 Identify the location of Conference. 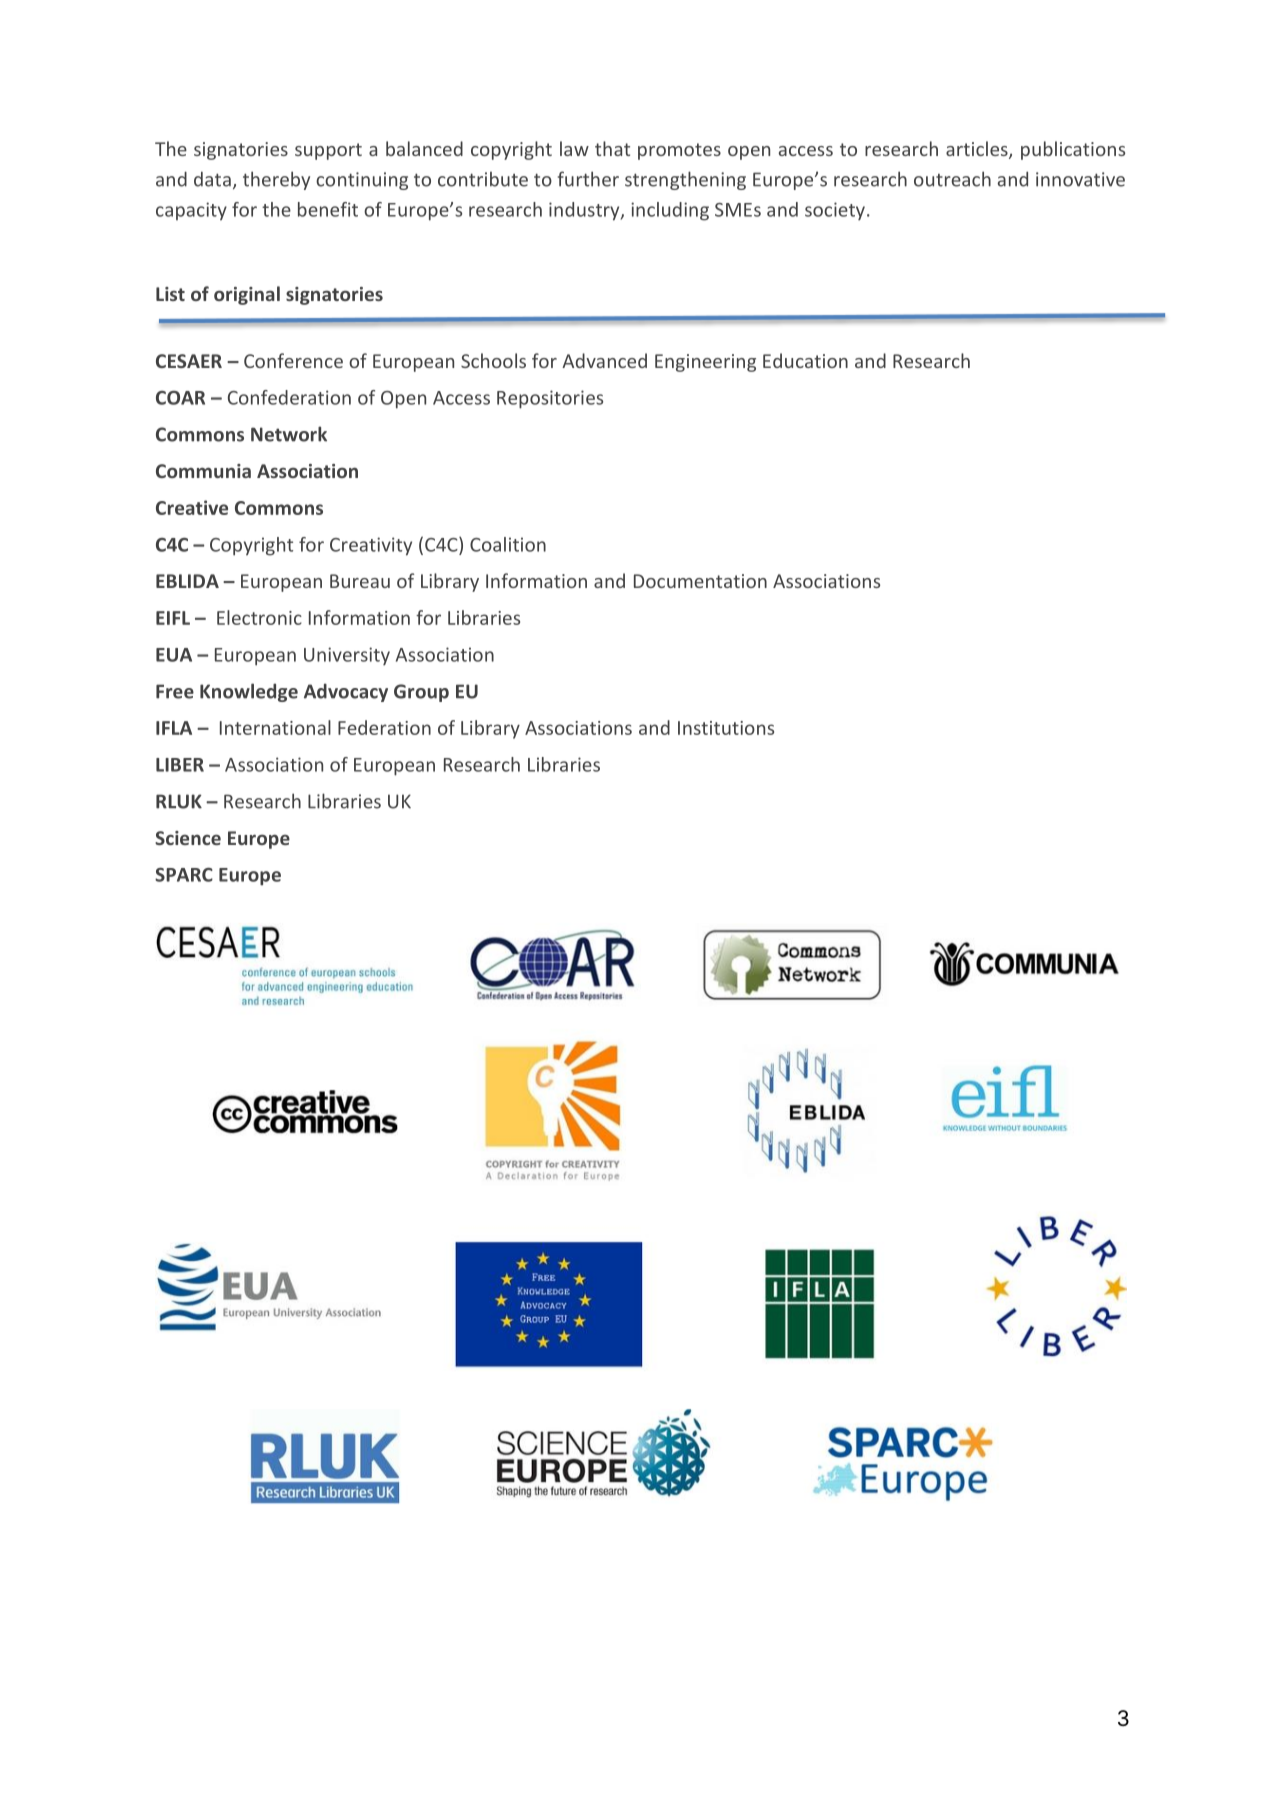
(293, 360).
